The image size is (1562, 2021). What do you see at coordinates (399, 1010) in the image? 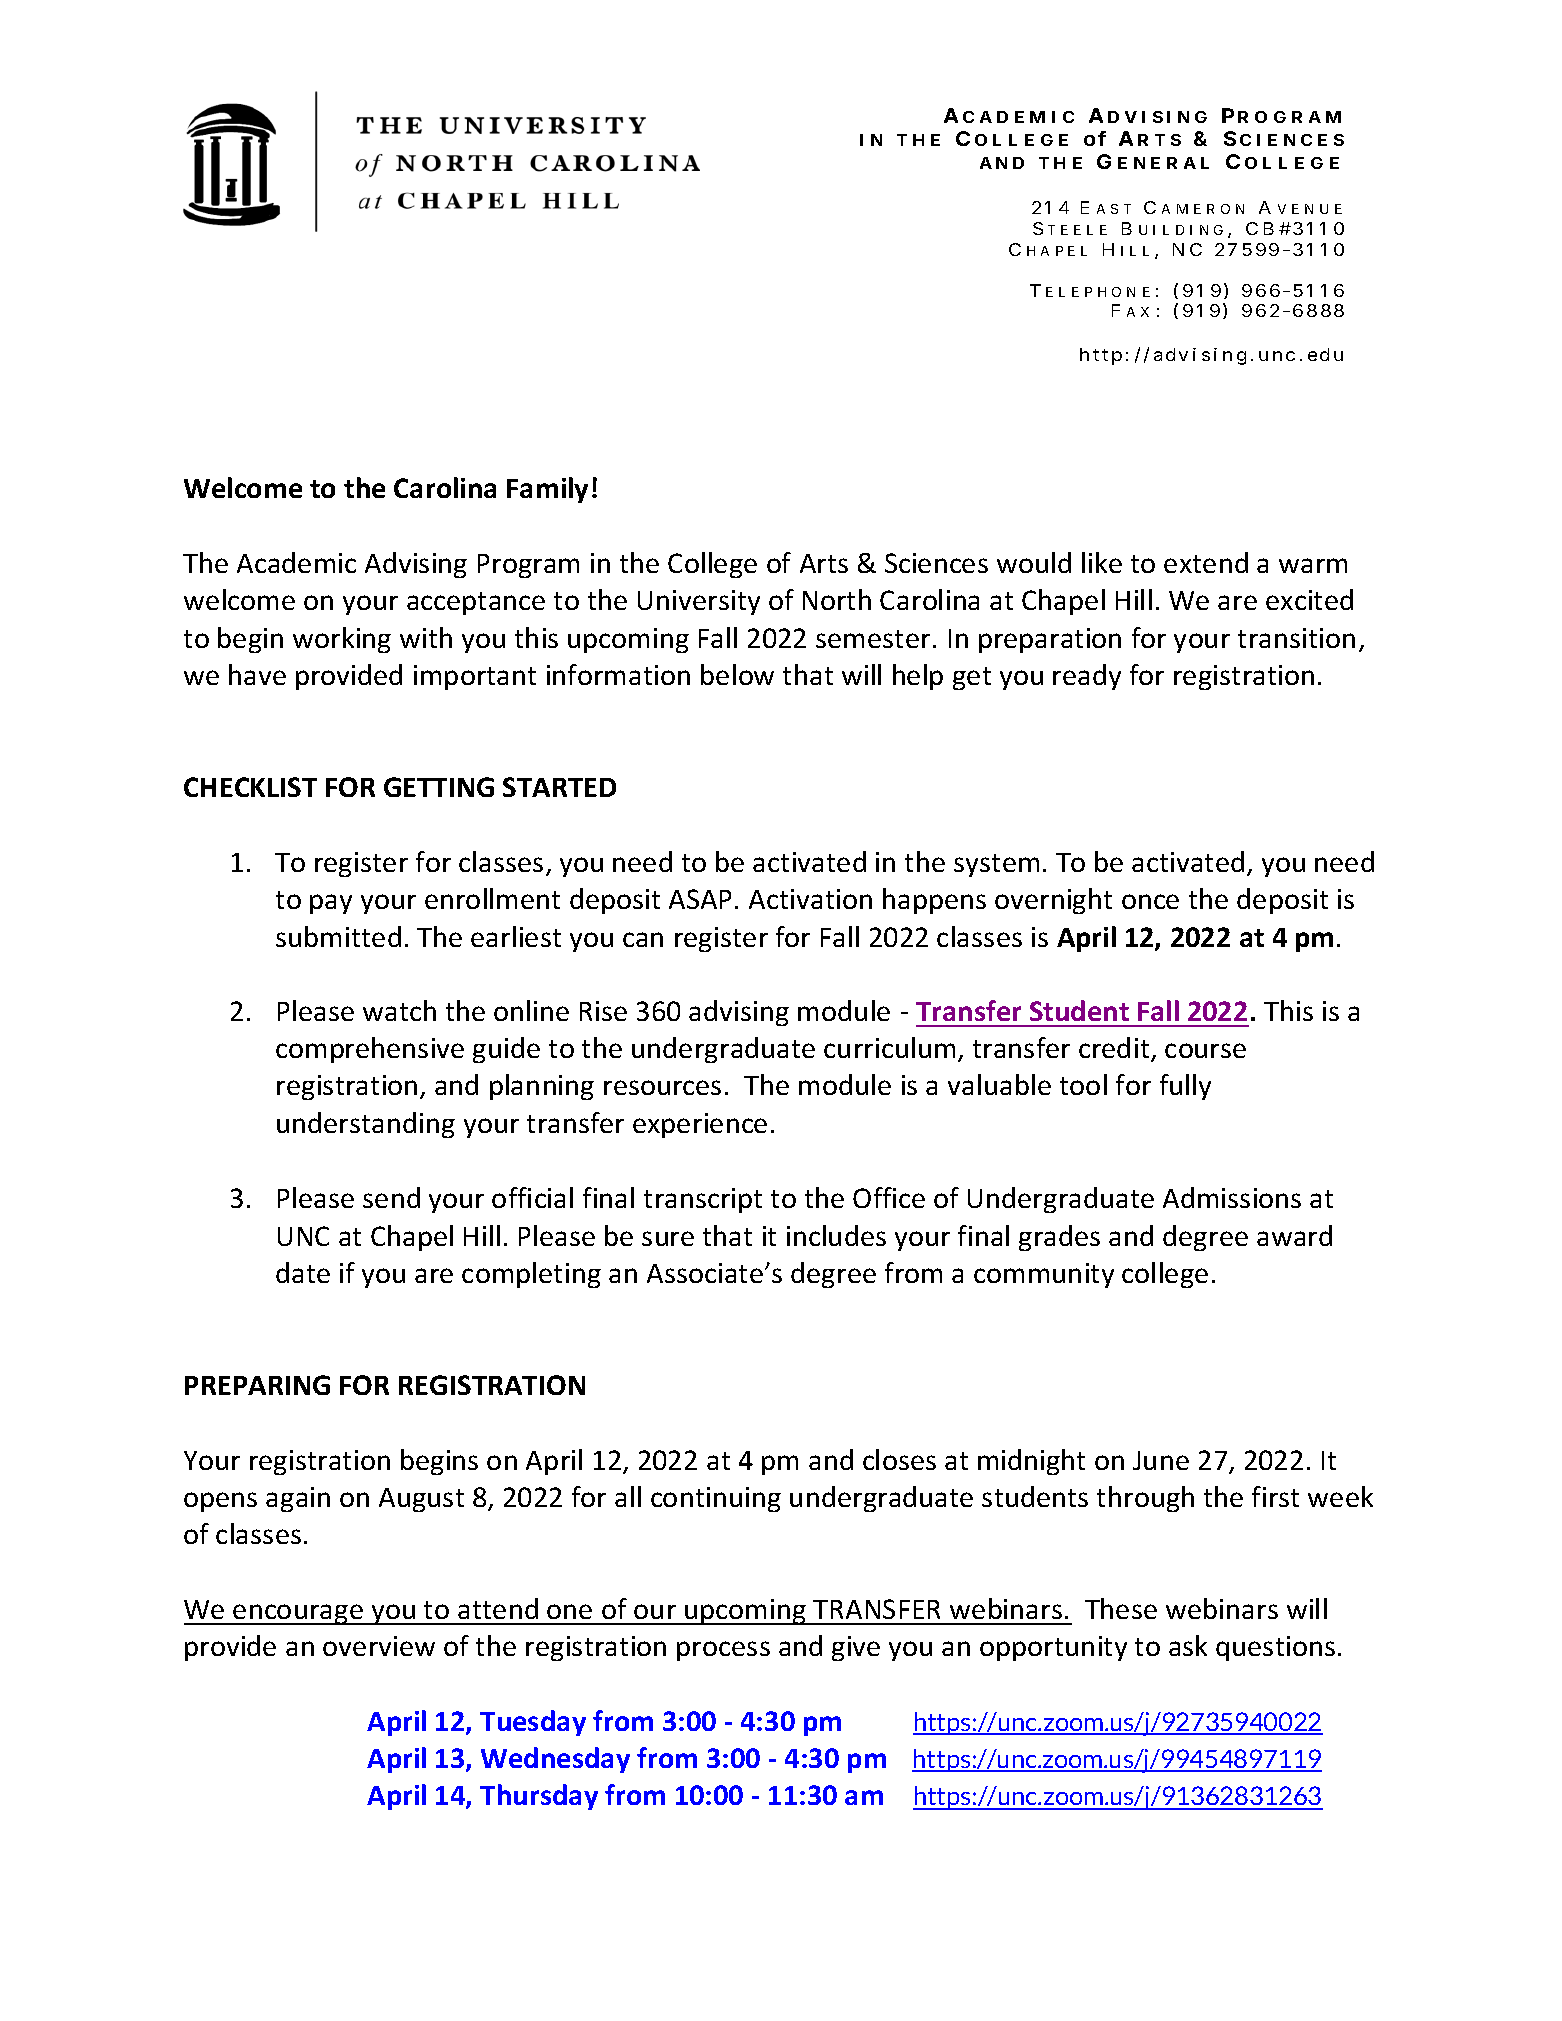
I see `watch` at bounding box center [399, 1010].
